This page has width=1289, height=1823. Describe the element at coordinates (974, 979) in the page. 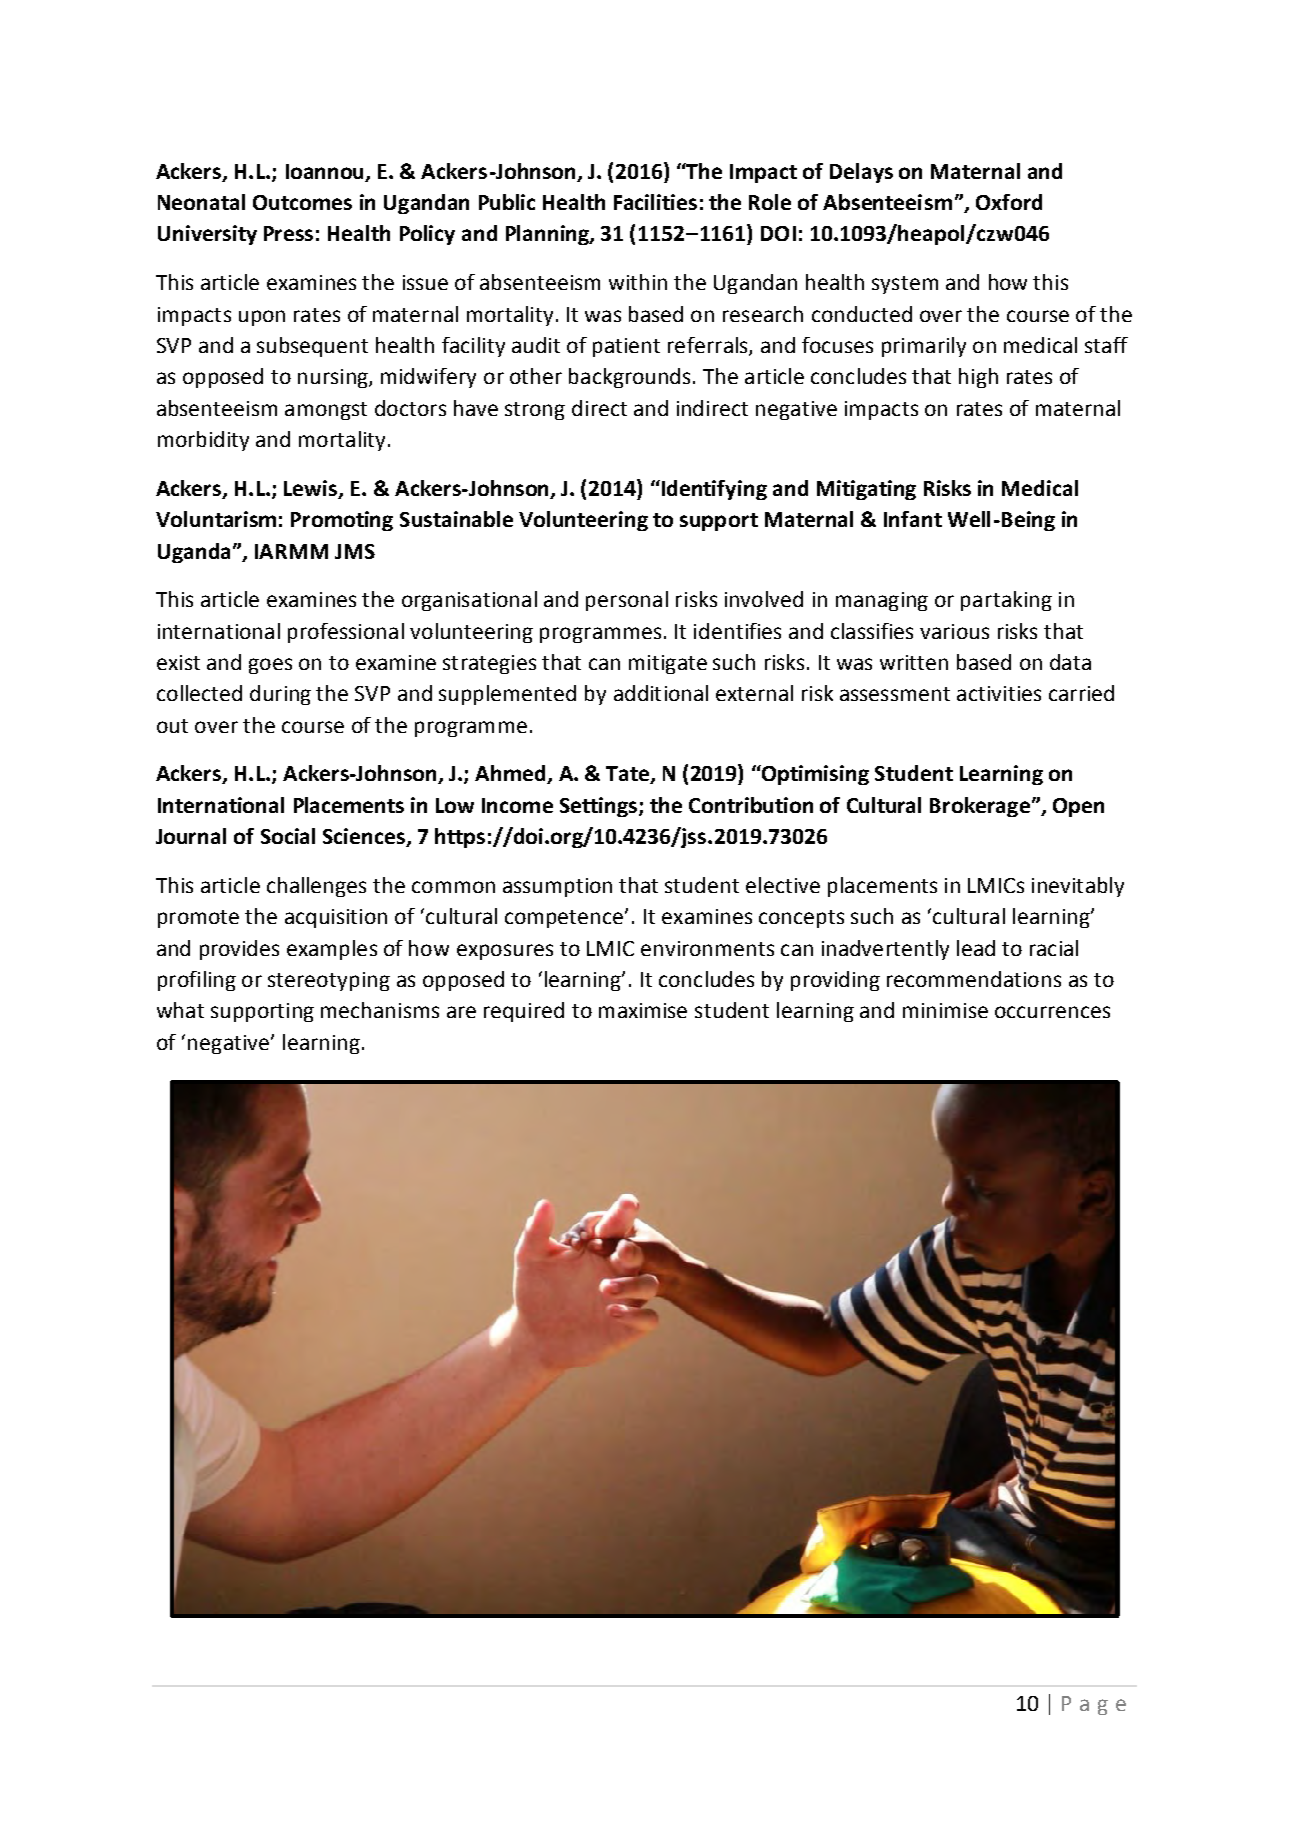

I see `recommendations` at that location.
